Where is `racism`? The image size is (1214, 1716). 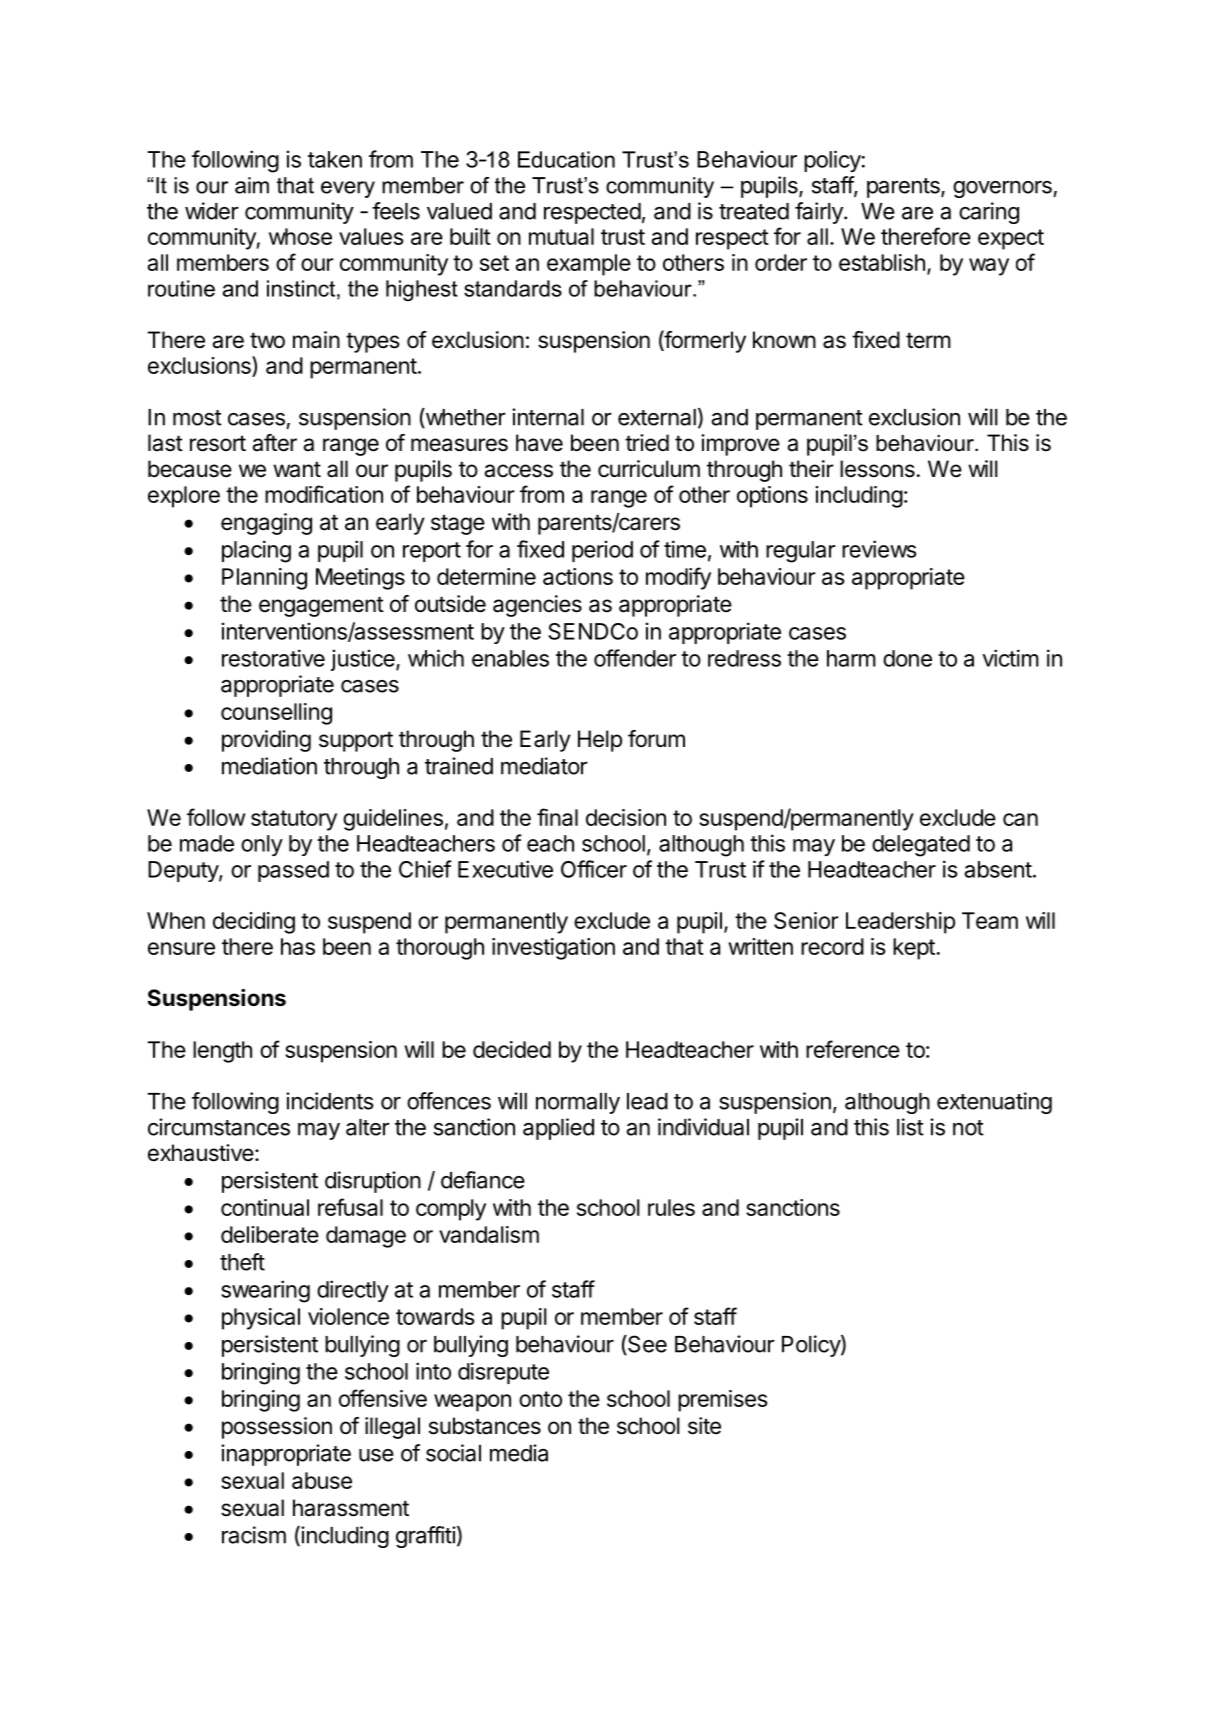 racism is located at coordinates (254, 1535).
